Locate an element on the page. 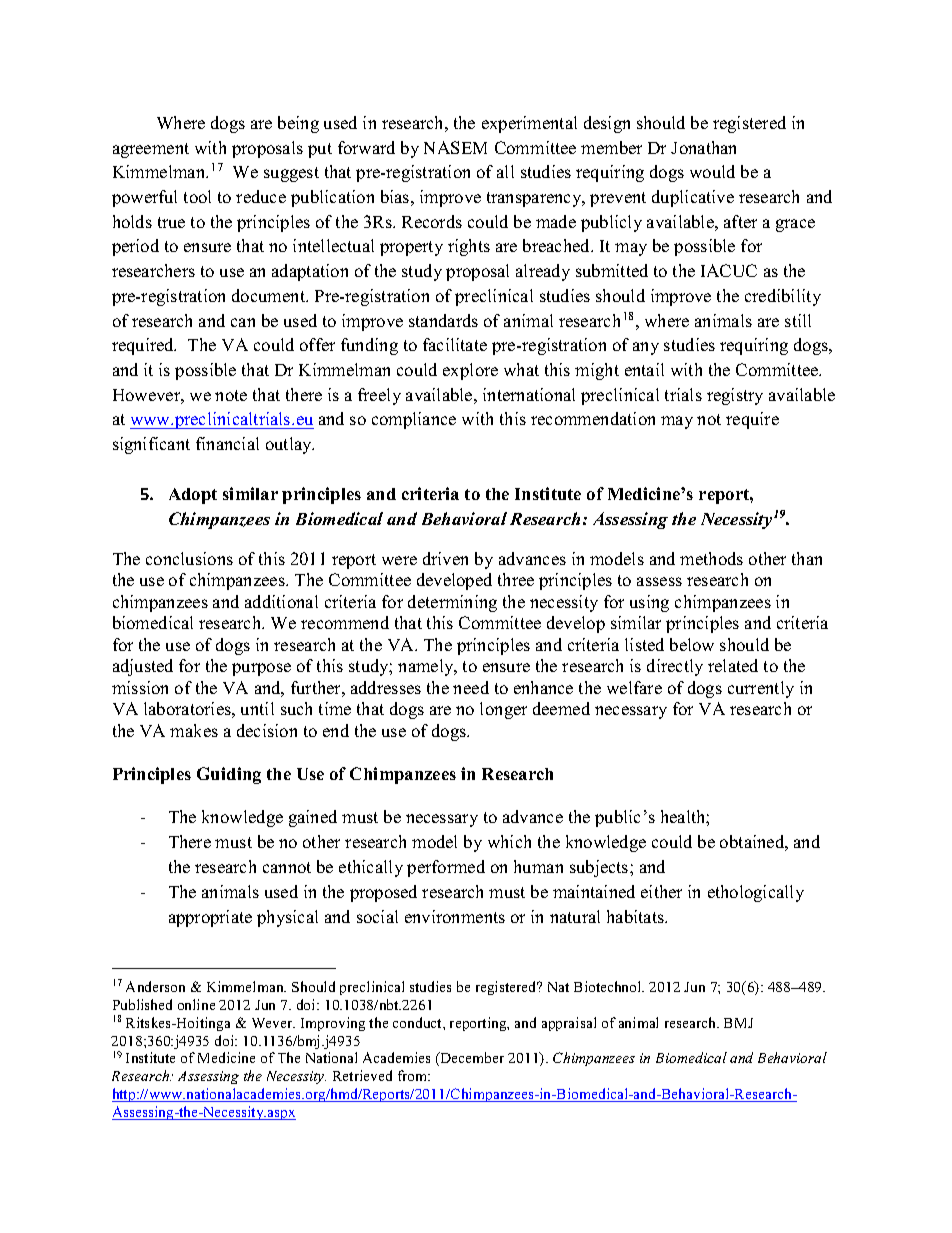 The height and width of the page is (1233, 952). determining is located at coordinates (452, 603).
